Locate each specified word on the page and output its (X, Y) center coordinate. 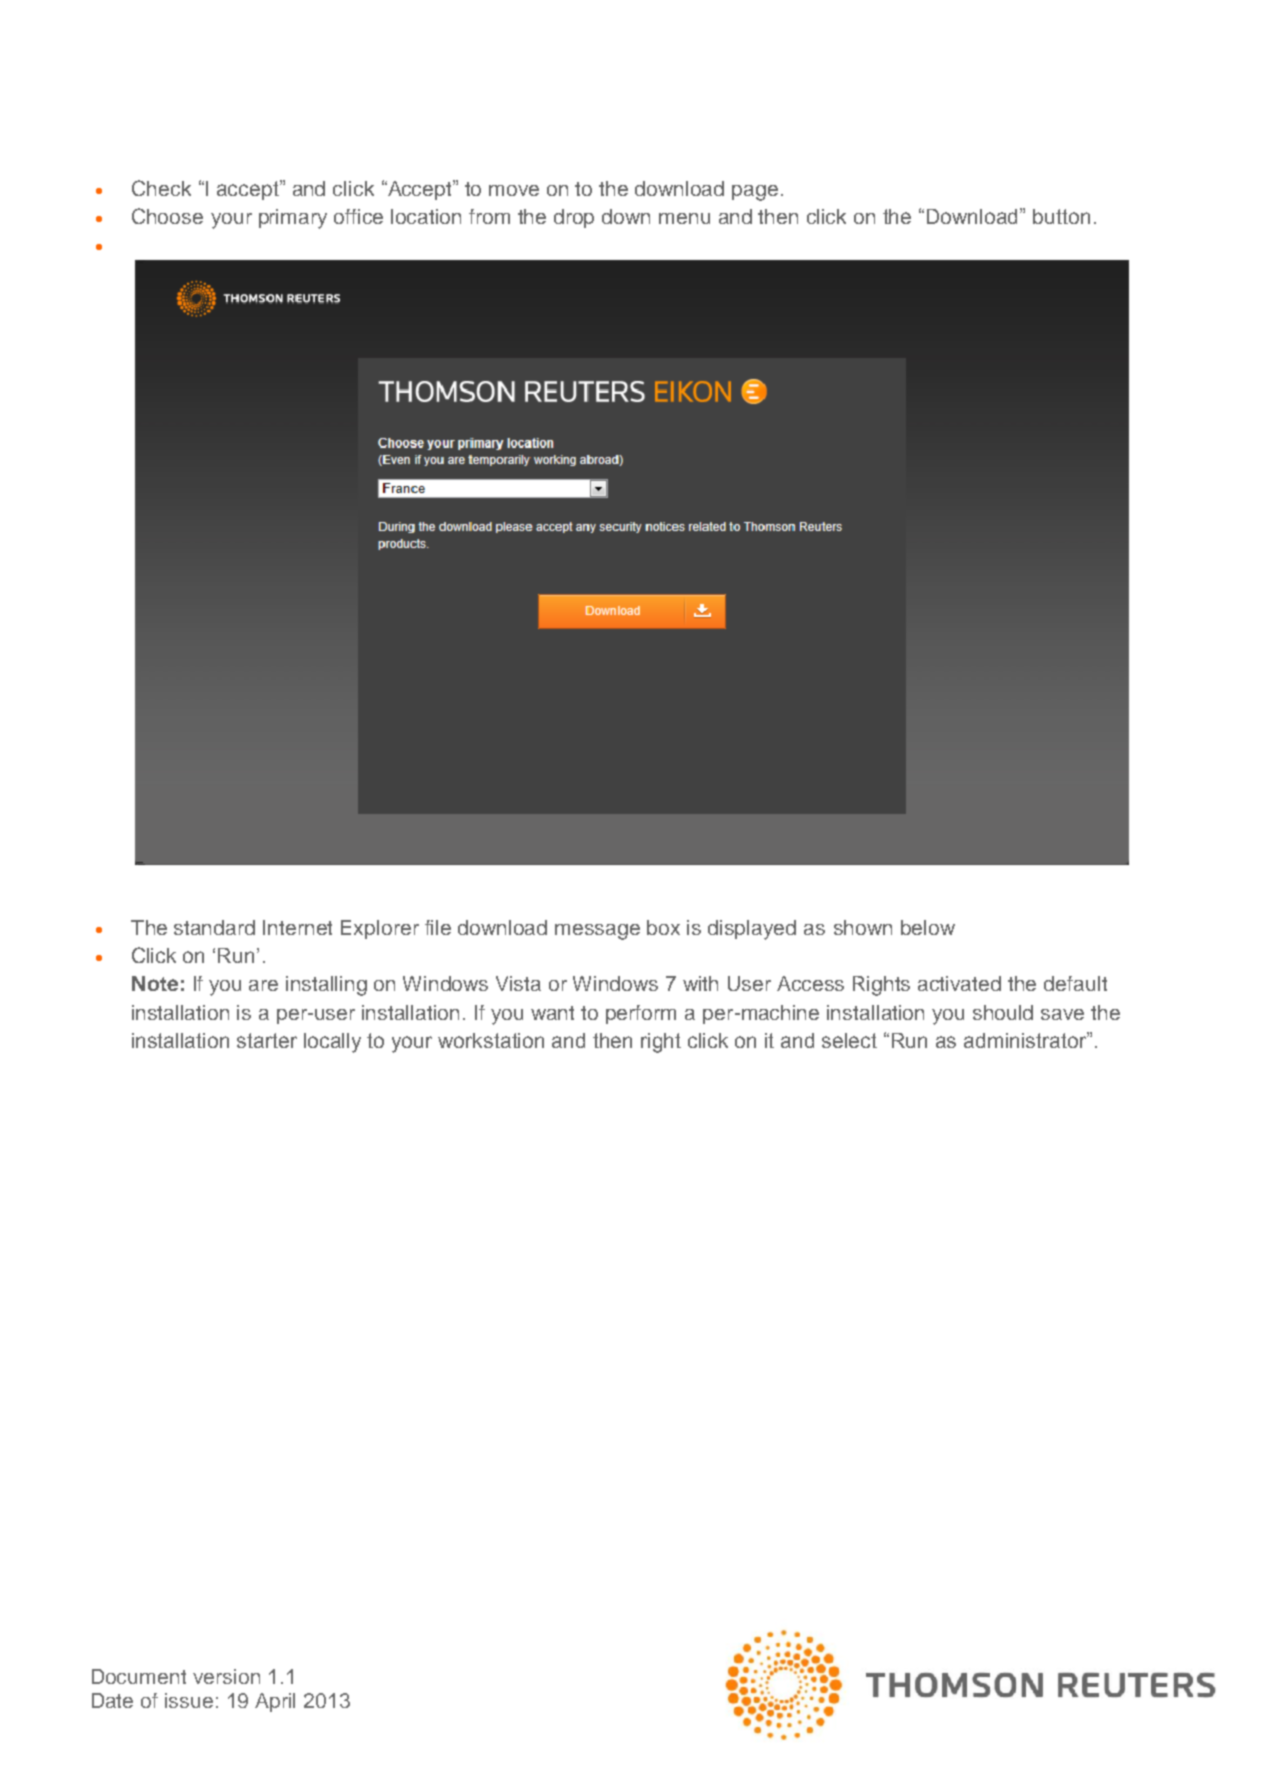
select (849, 1040)
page (755, 193)
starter (267, 1040)
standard (214, 927)
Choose (167, 216)
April (275, 1702)
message (597, 932)
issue (189, 1700)
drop (574, 218)
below (928, 927)
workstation (491, 1040)
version (226, 1676)
